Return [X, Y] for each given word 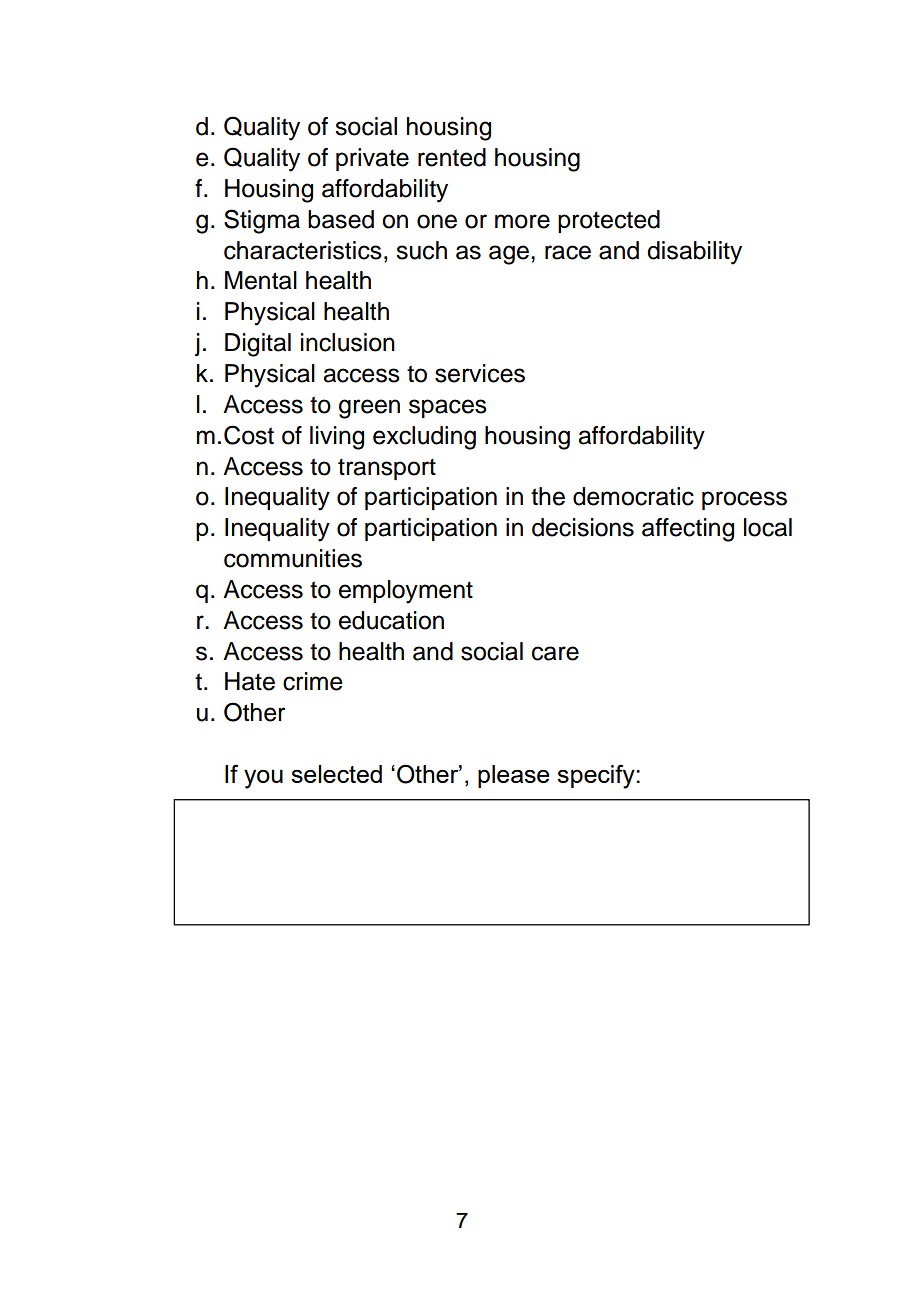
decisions [583, 527]
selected [336, 774]
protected [609, 221]
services [480, 373]
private [372, 159]
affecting [688, 530]
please [513, 776]
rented [452, 157]
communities [293, 558]
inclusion [348, 342]
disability [694, 253]
